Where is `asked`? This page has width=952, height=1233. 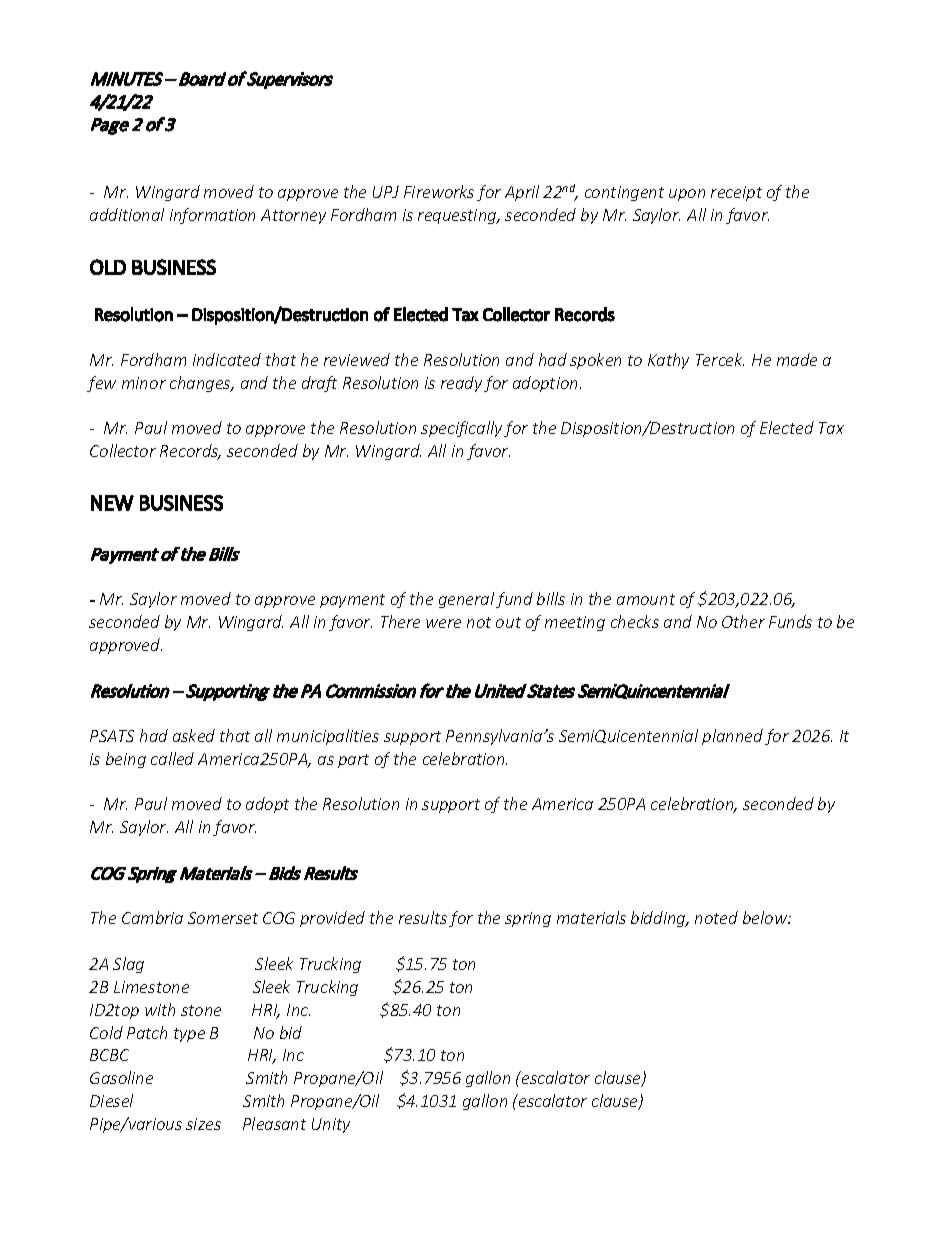 asked is located at coordinates (194, 735).
